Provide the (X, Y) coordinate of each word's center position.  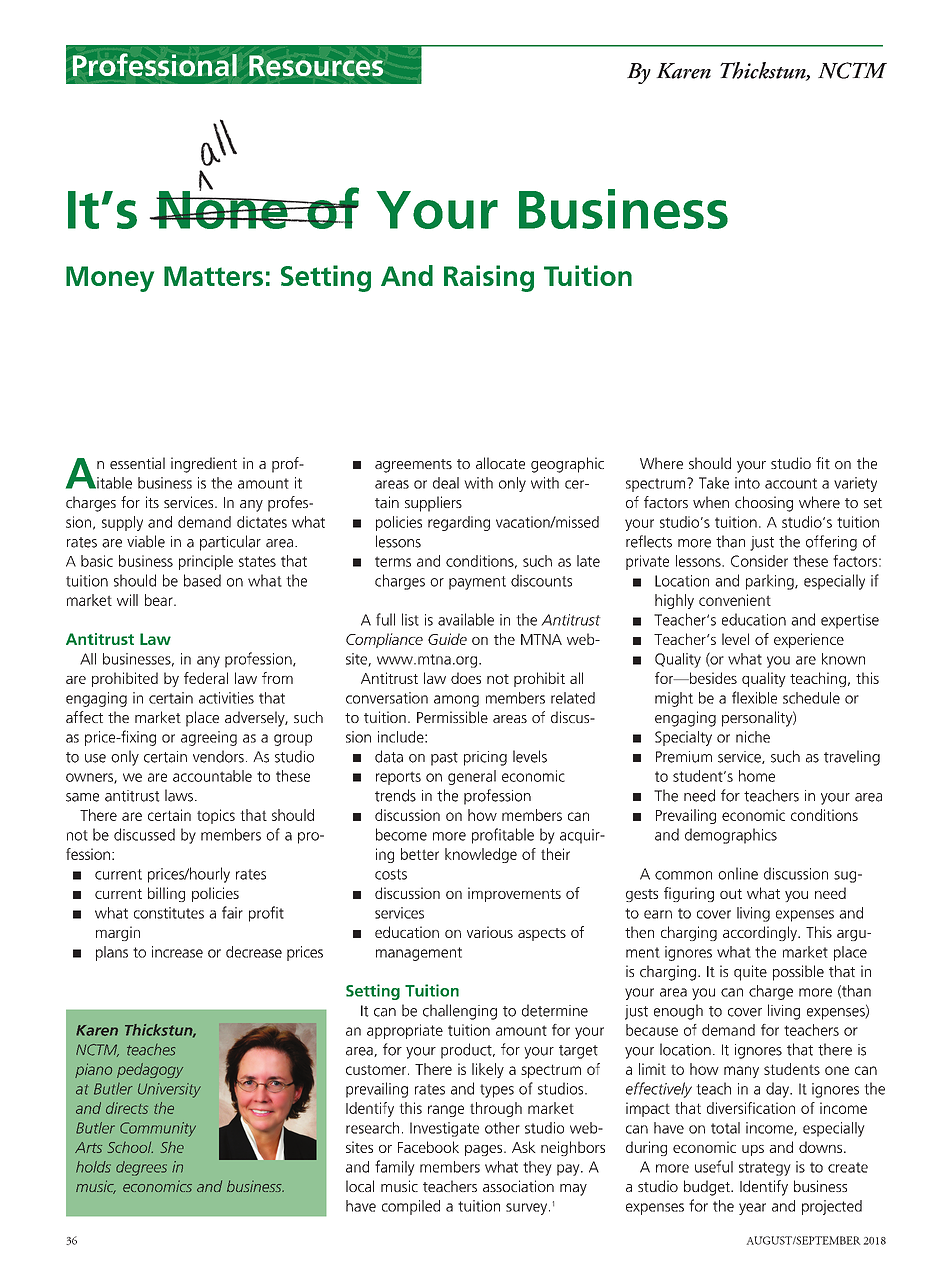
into (747, 483)
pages (485, 1150)
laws (179, 795)
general (472, 777)
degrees (141, 1168)
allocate (500, 463)
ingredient (204, 465)
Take (714, 483)
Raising (489, 278)
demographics (731, 836)
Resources (316, 65)
